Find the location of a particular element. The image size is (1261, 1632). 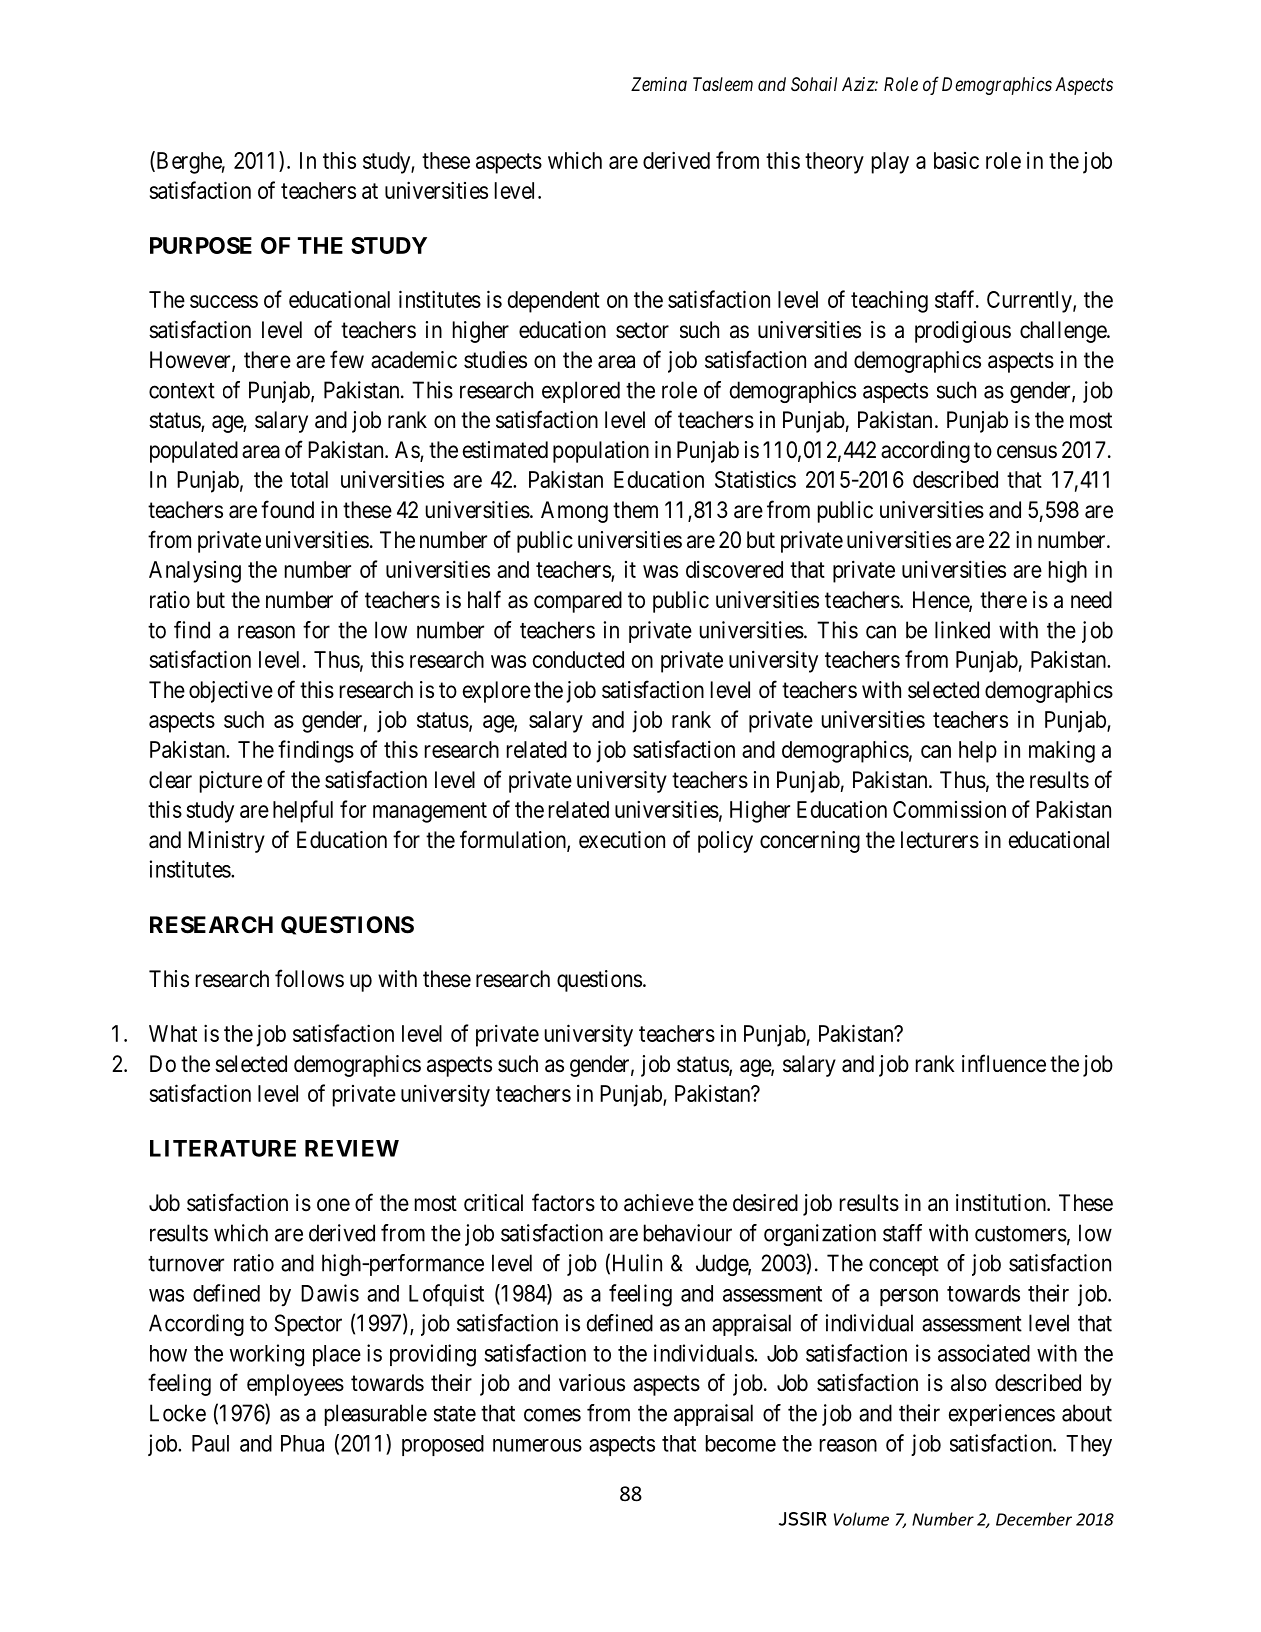

PURPOSE is located at coordinates (201, 245).
